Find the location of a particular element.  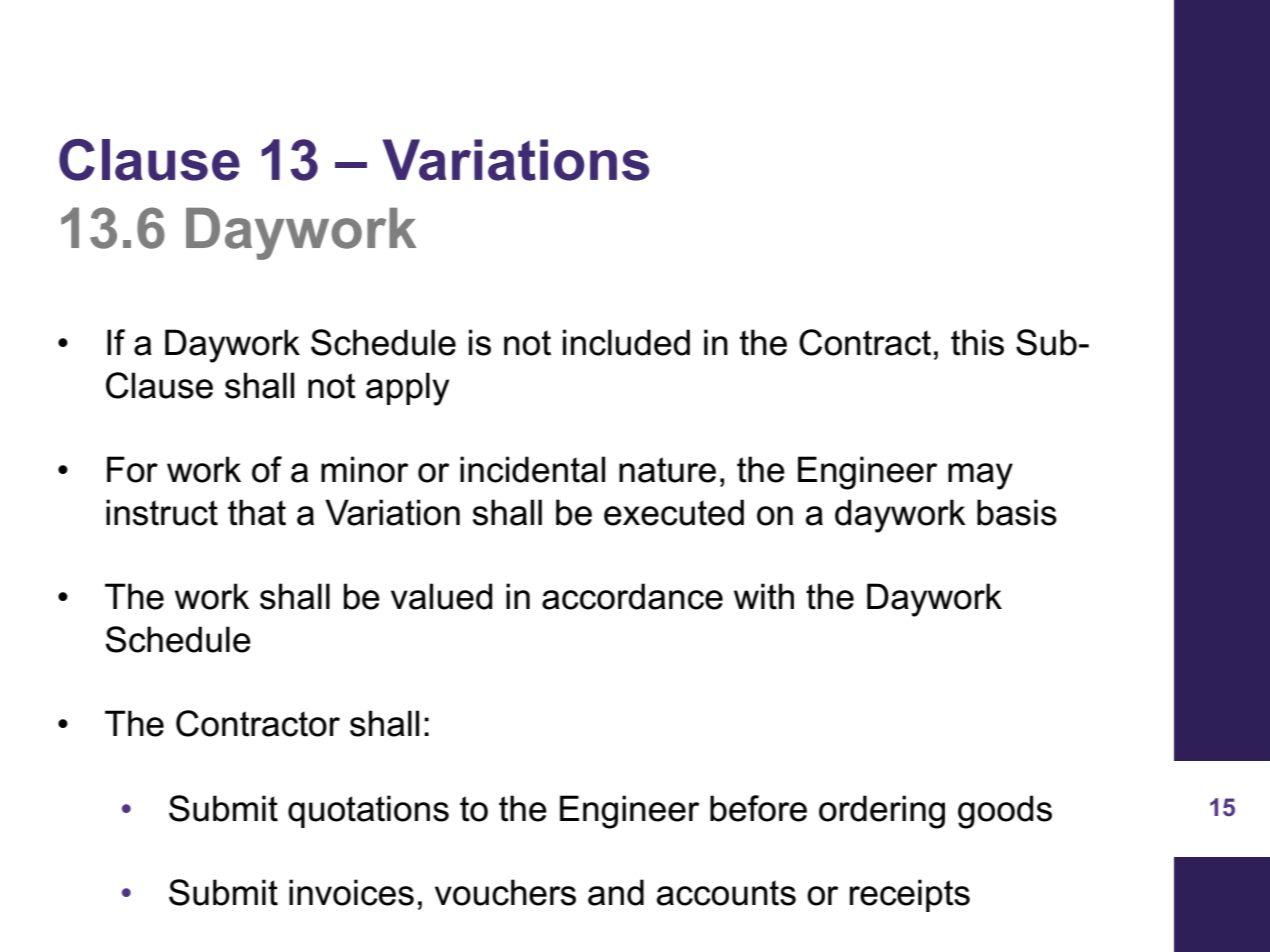

apply is located at coordinates (407, 389).
